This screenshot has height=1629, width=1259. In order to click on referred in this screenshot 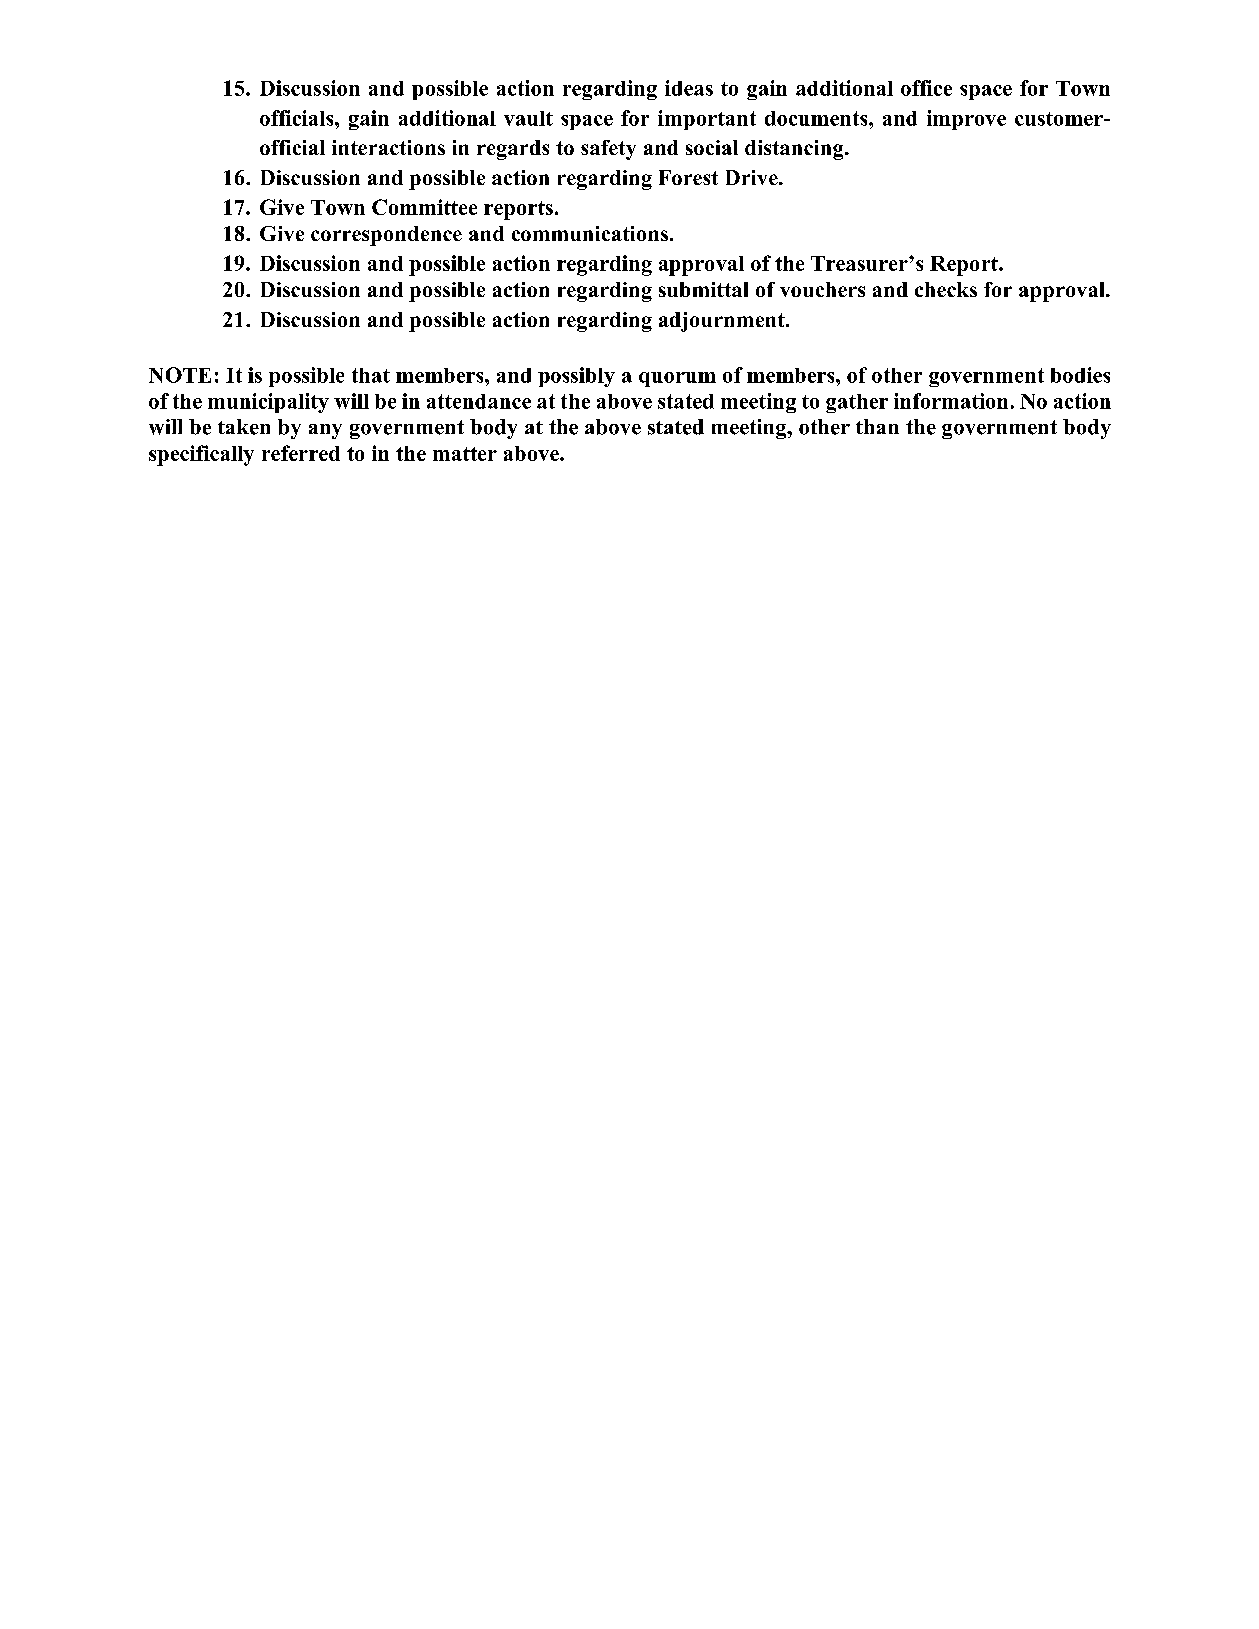, I will do `click(301, 453)`.
